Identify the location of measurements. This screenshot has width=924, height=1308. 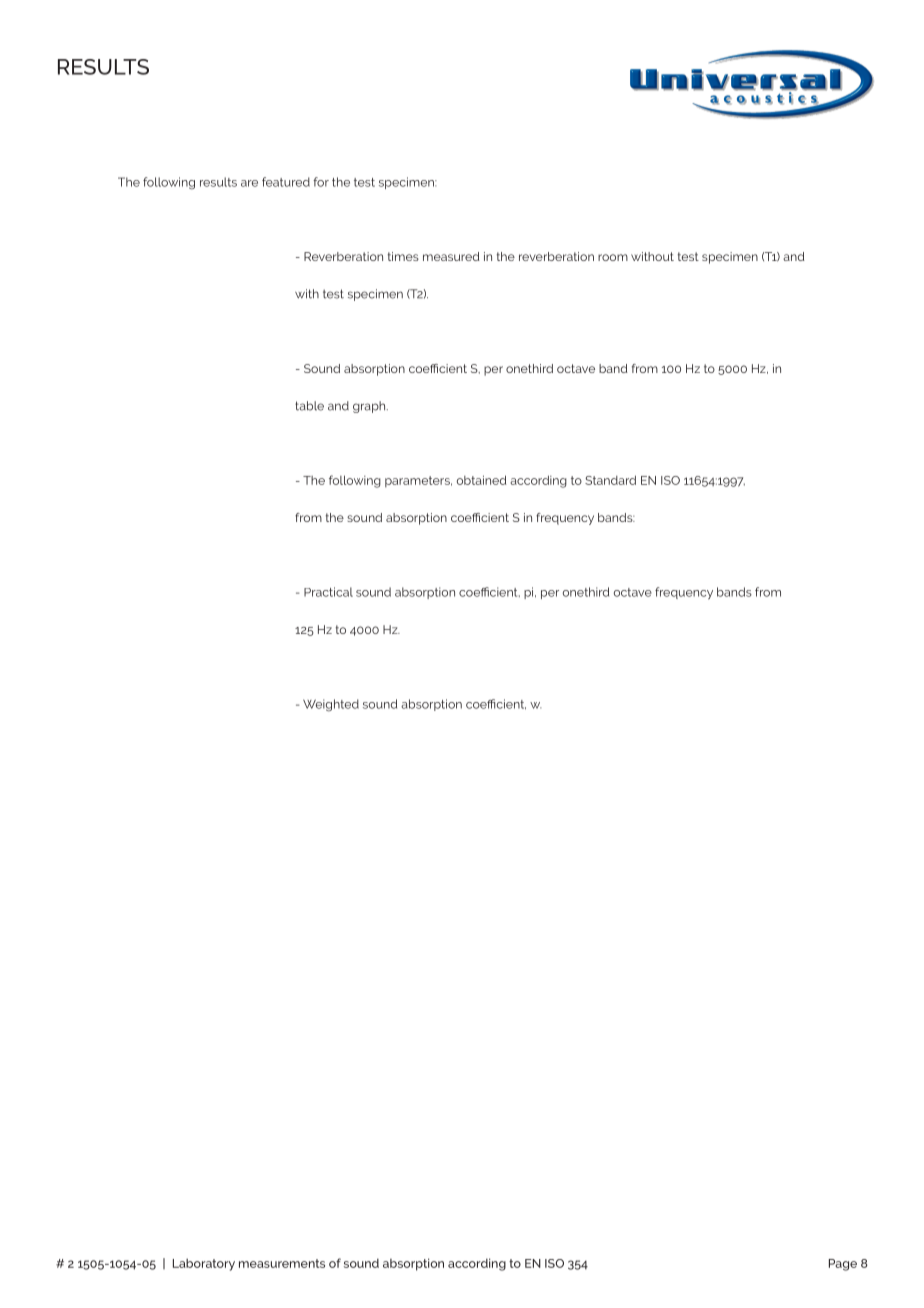
(282, 1263).
